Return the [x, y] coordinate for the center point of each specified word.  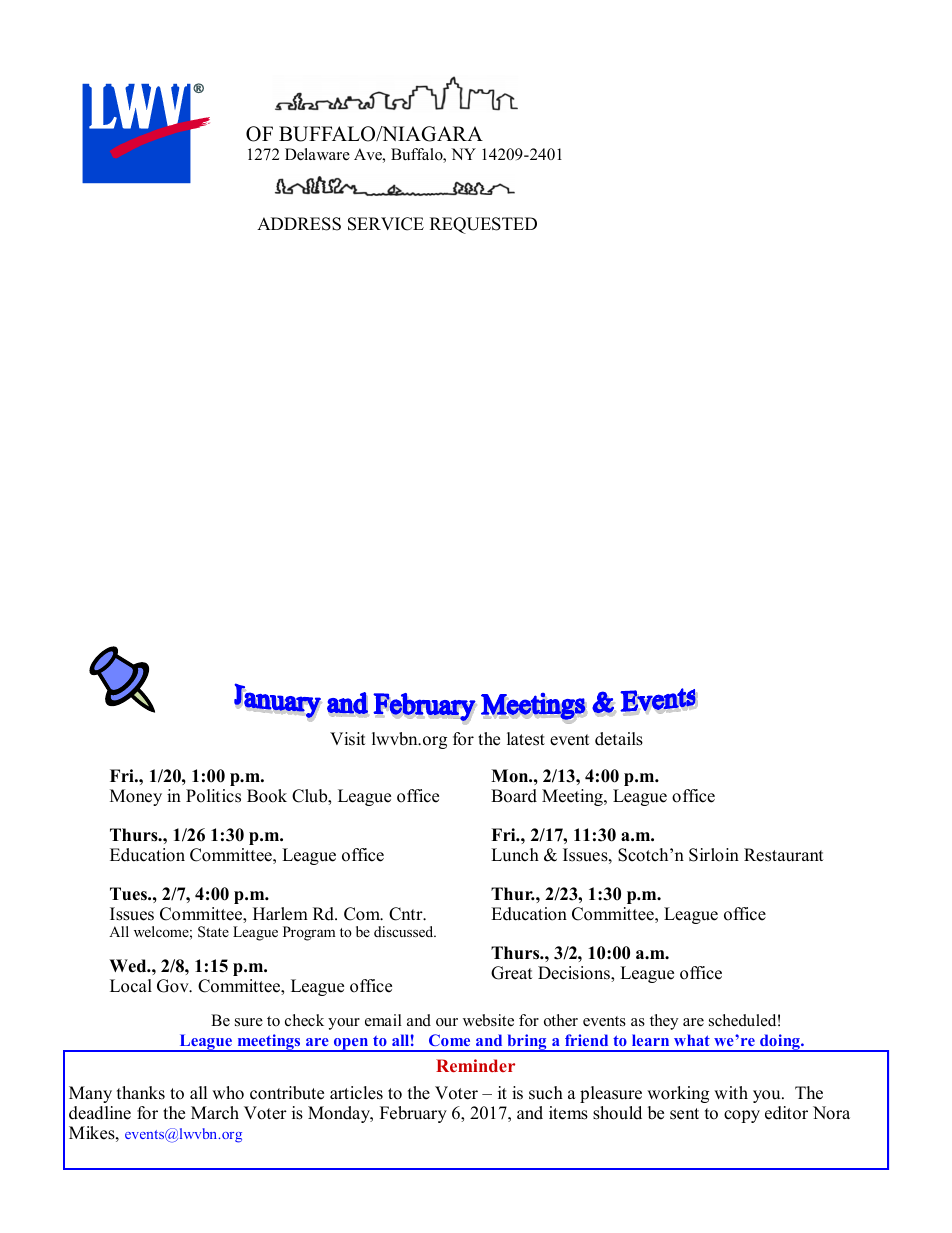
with [731, 1092]
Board [514, 796]
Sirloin [714, 855]
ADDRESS [299, 224]
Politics [213, 796]
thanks [141, 1093]
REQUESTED [483, 225]
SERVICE [386, 224]
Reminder [475, 1065]
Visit [348, 739]
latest [526, 739]
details [619, 739]
